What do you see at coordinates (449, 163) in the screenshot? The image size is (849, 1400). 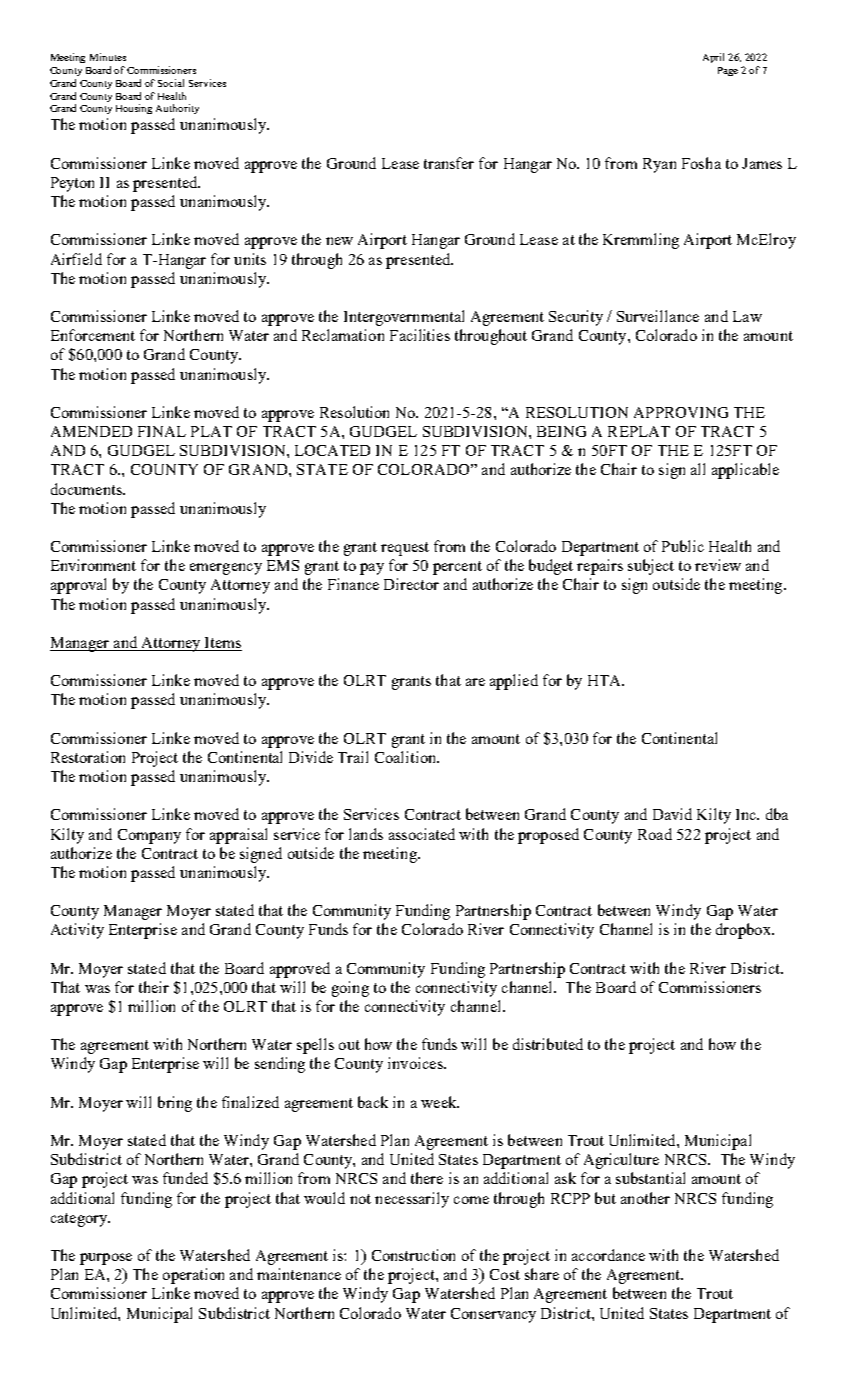 I see `transfer` at bounding box center [449, 163].
